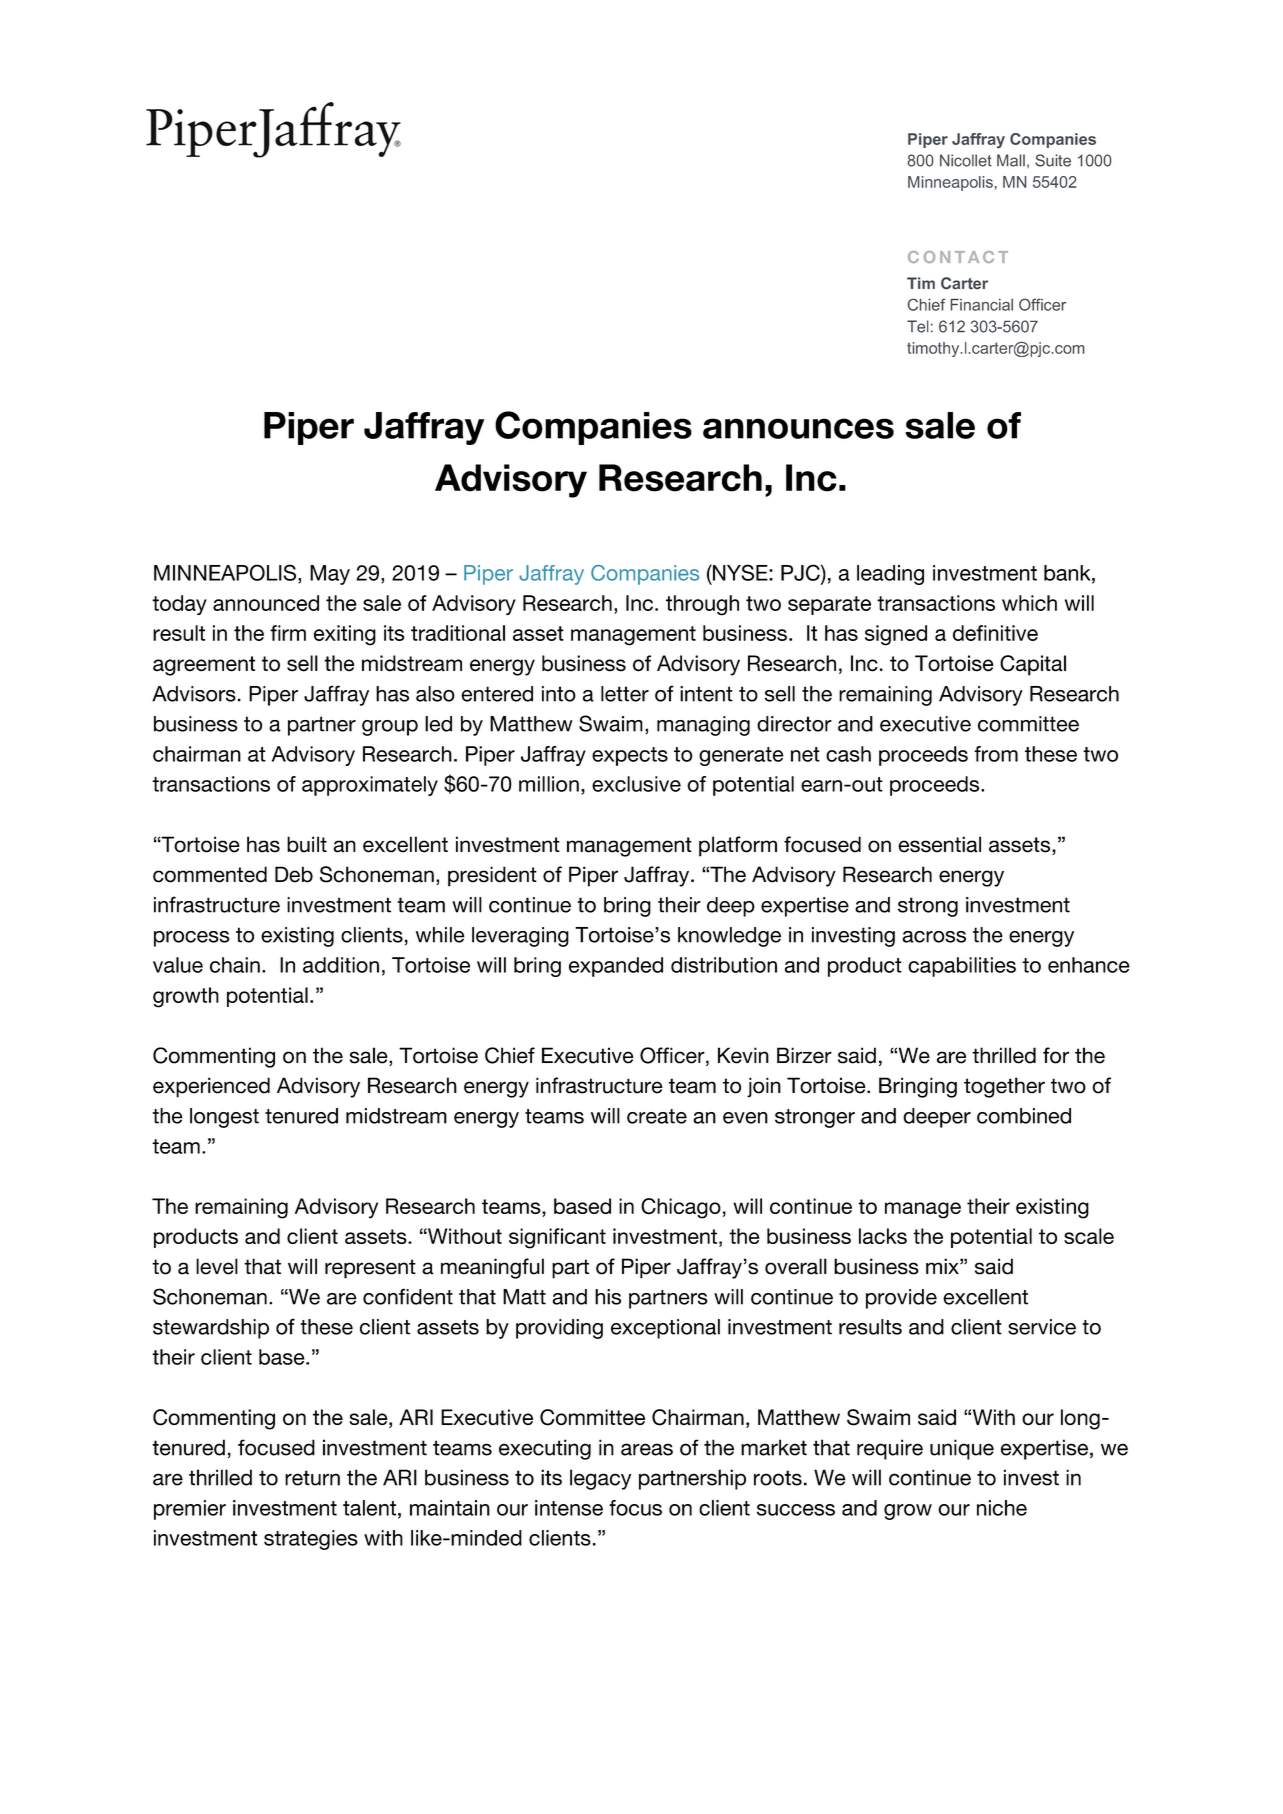 This screenshot has height=1814, width=1283. What do you see at coordinates (1002, 1508) in the screenshot?
I see `niche` at bounding box center [1002, 1508].
